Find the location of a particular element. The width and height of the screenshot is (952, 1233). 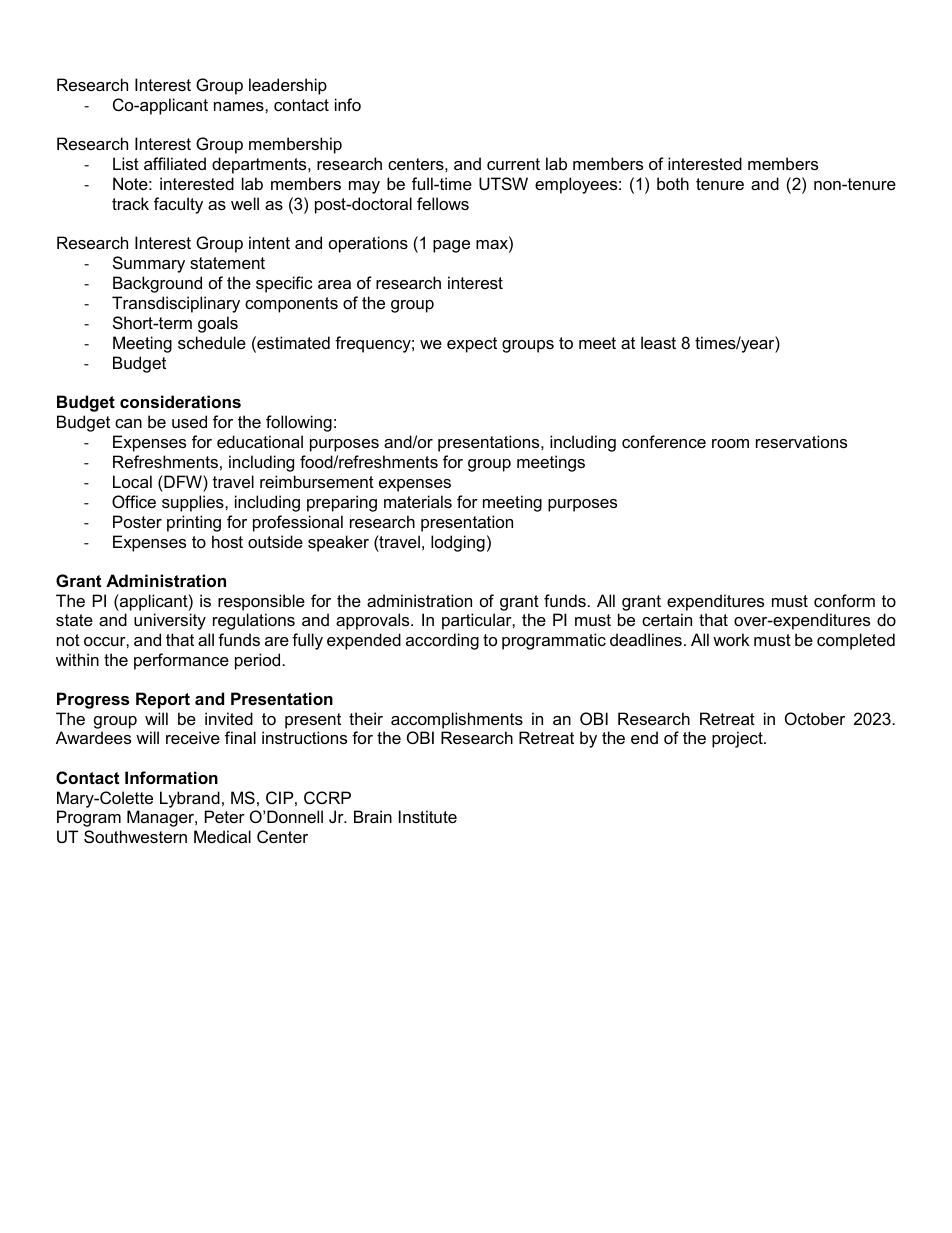

Background is located at coordinates (157, 284).
